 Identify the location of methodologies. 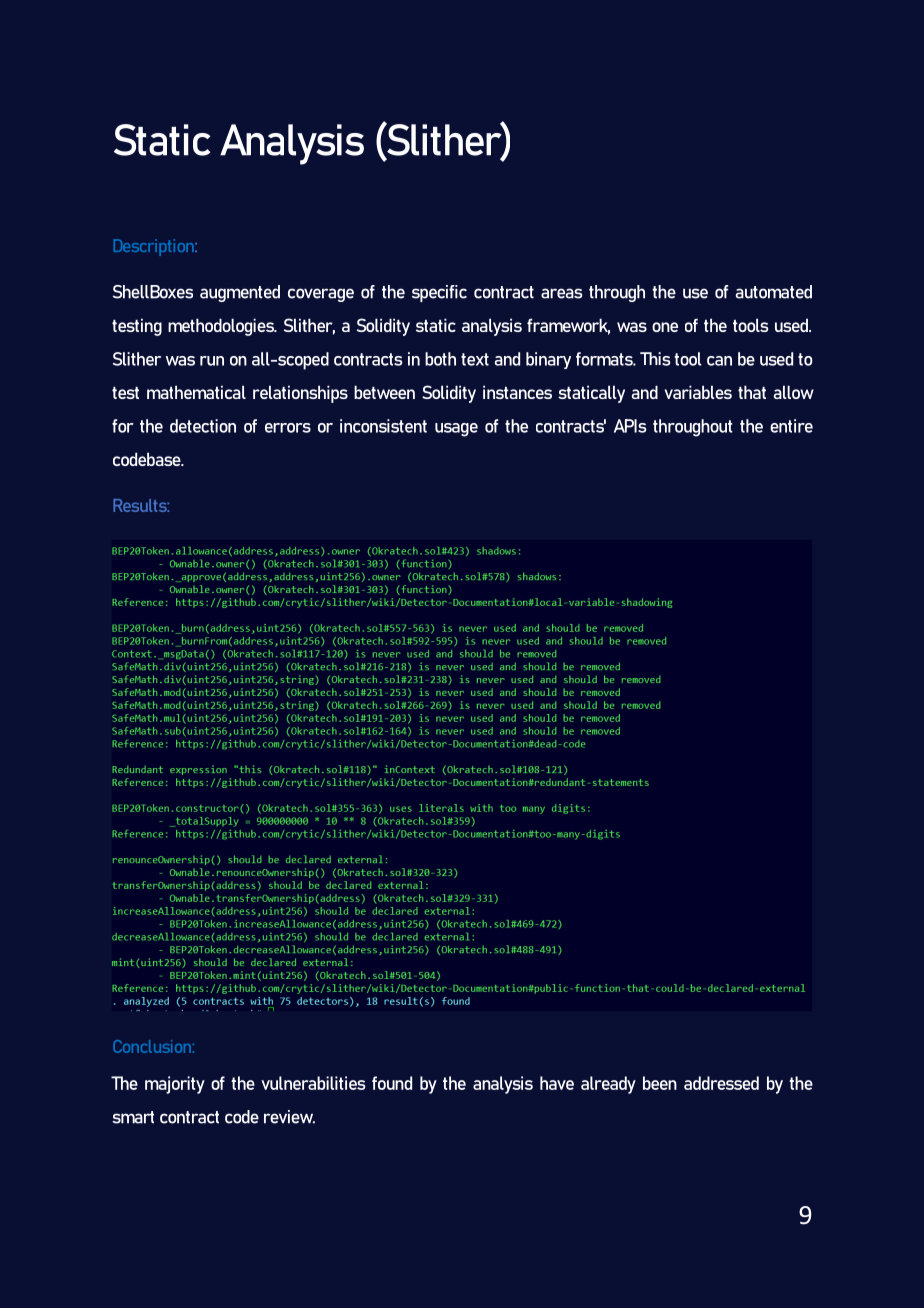
(222, 327).
